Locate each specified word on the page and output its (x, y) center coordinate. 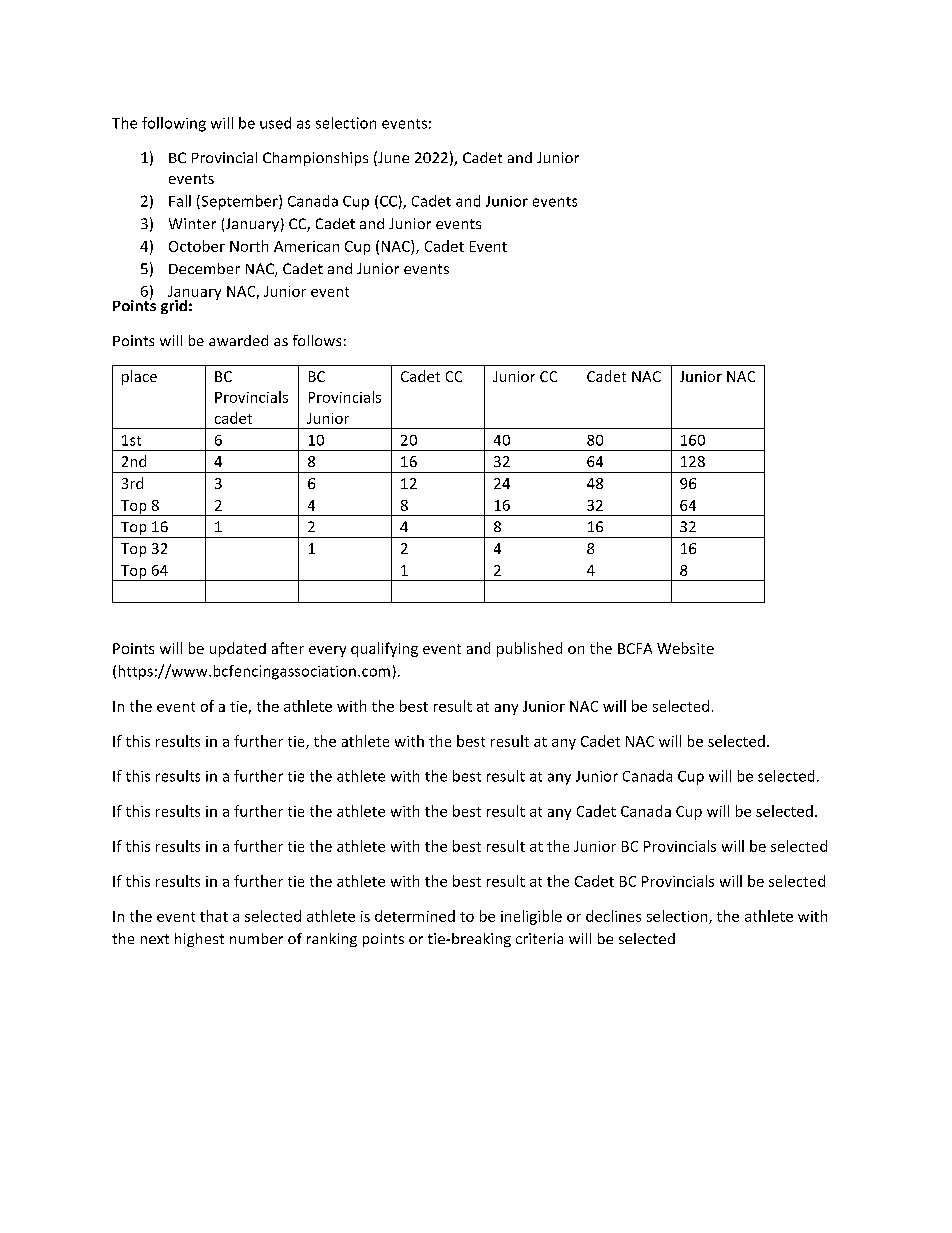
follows (317, 340)
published (529, 649)
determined (415, 916)
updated (238, 649)
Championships (315, 159)
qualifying (384, 649)
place (139, 377)
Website (685, 648)
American (306, 246)
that (214, 916)
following (174, 124)
